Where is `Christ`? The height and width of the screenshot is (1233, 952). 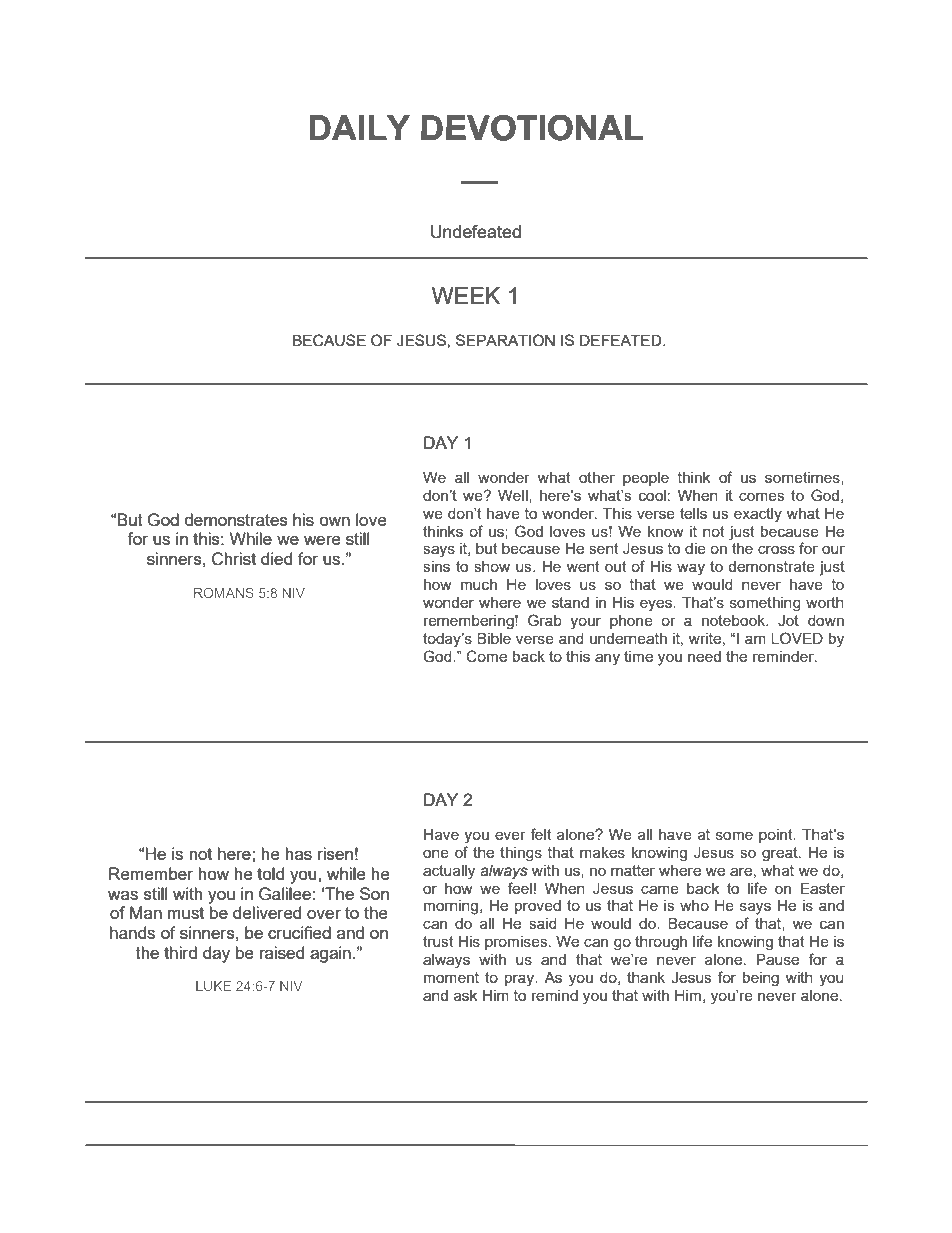 Christ is located at coordinates (234, 559).
